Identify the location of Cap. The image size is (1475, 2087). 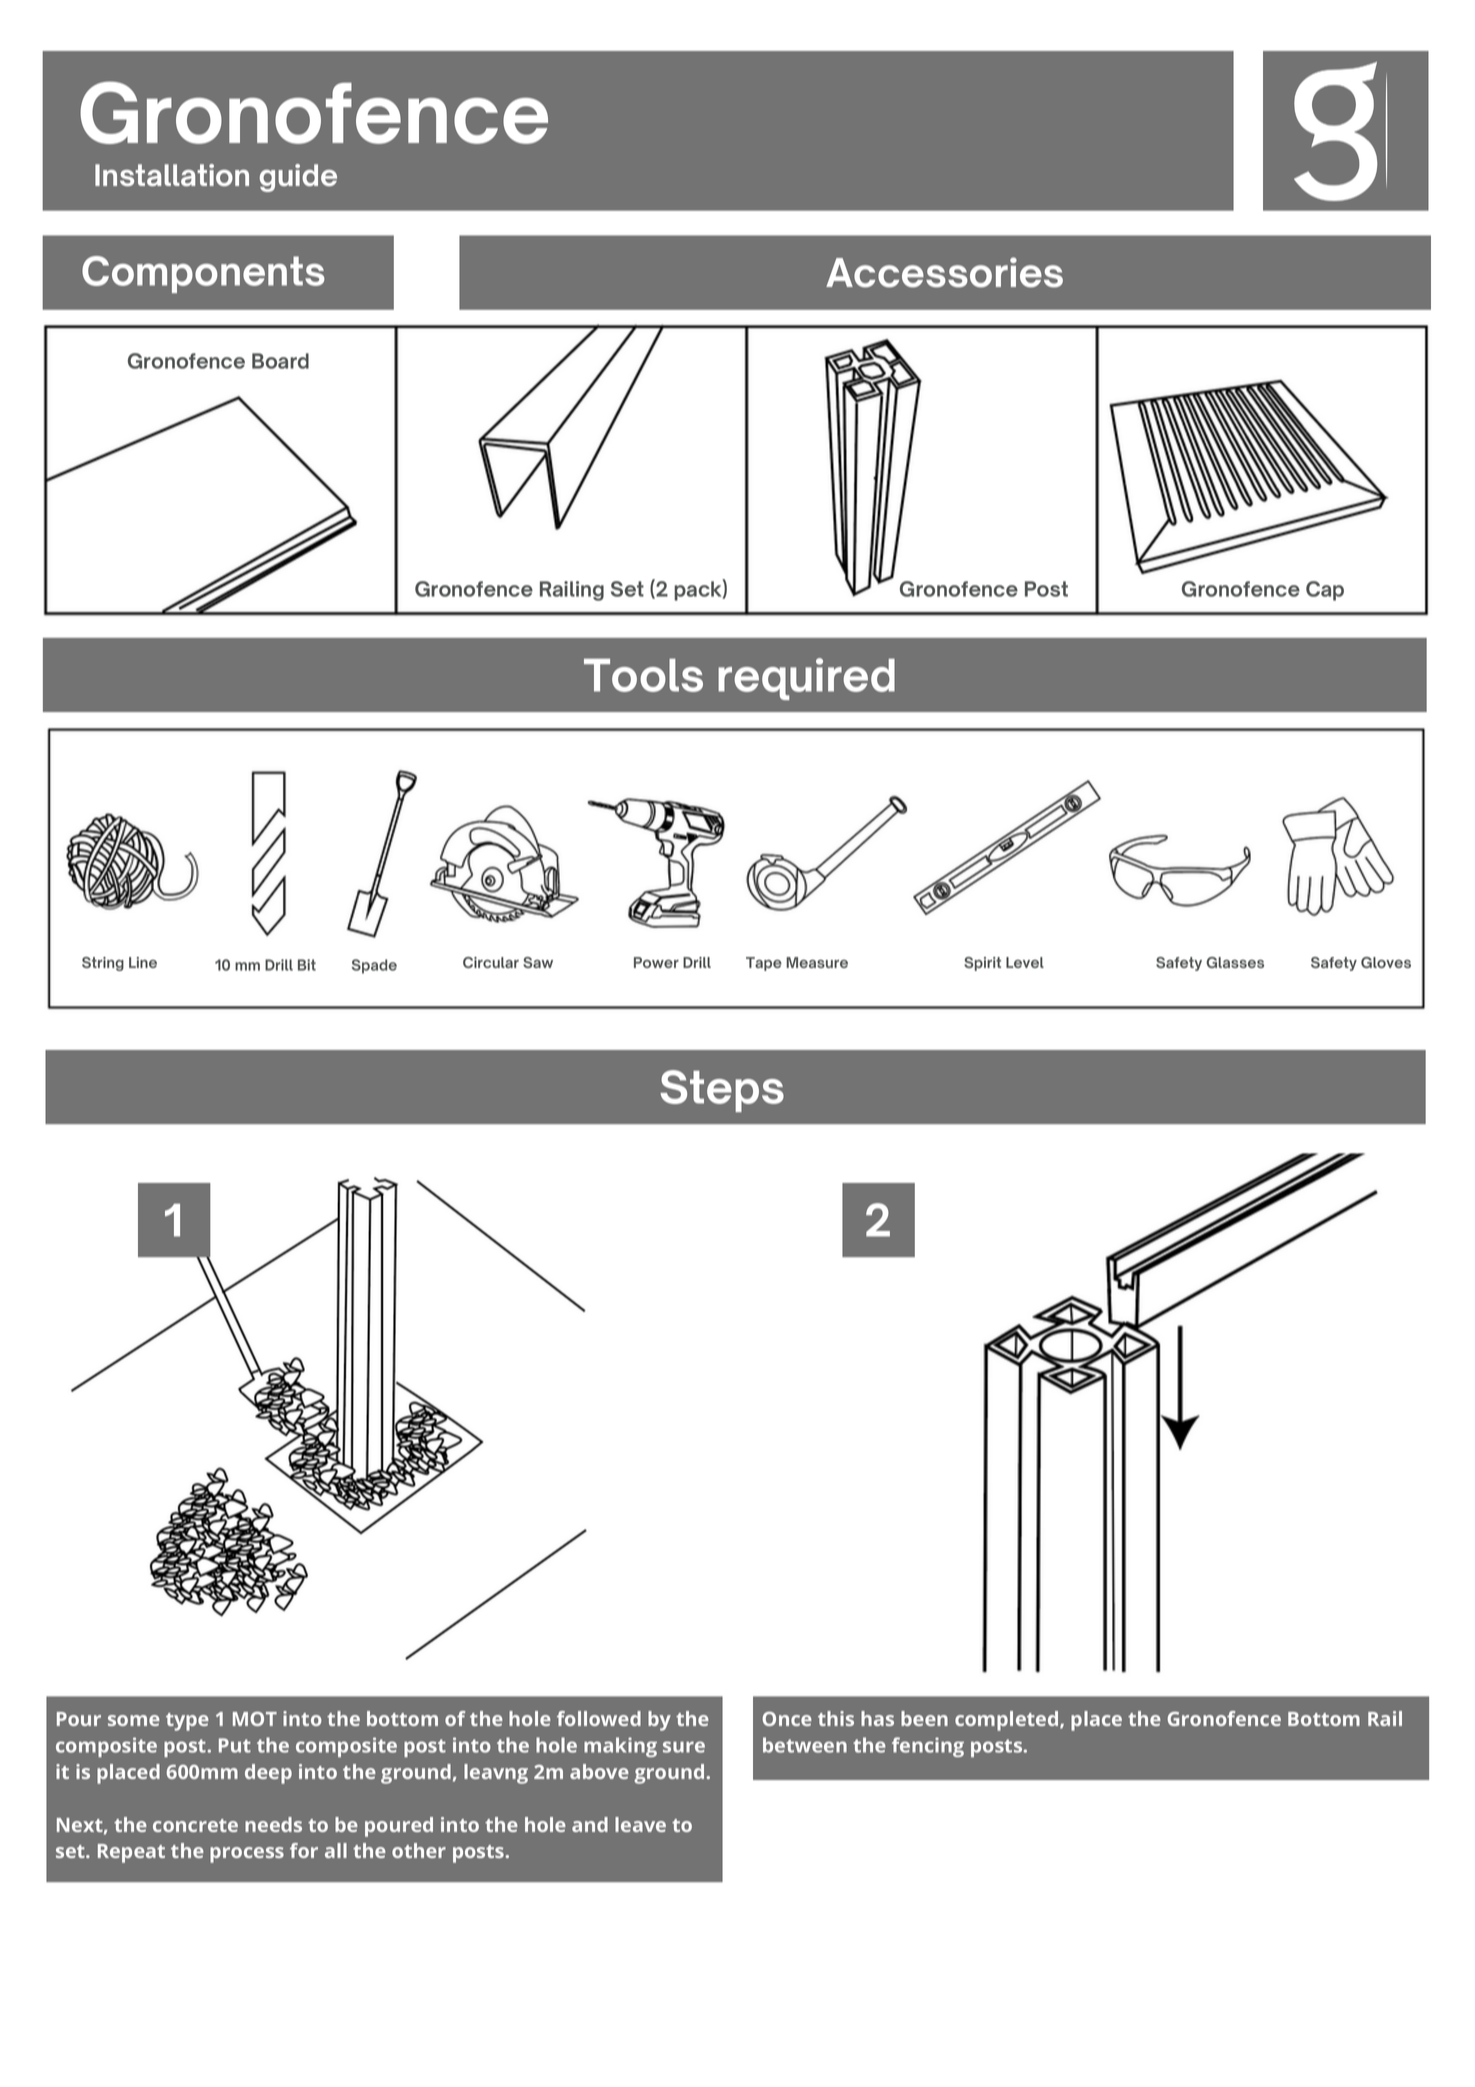
(1325, 591).
